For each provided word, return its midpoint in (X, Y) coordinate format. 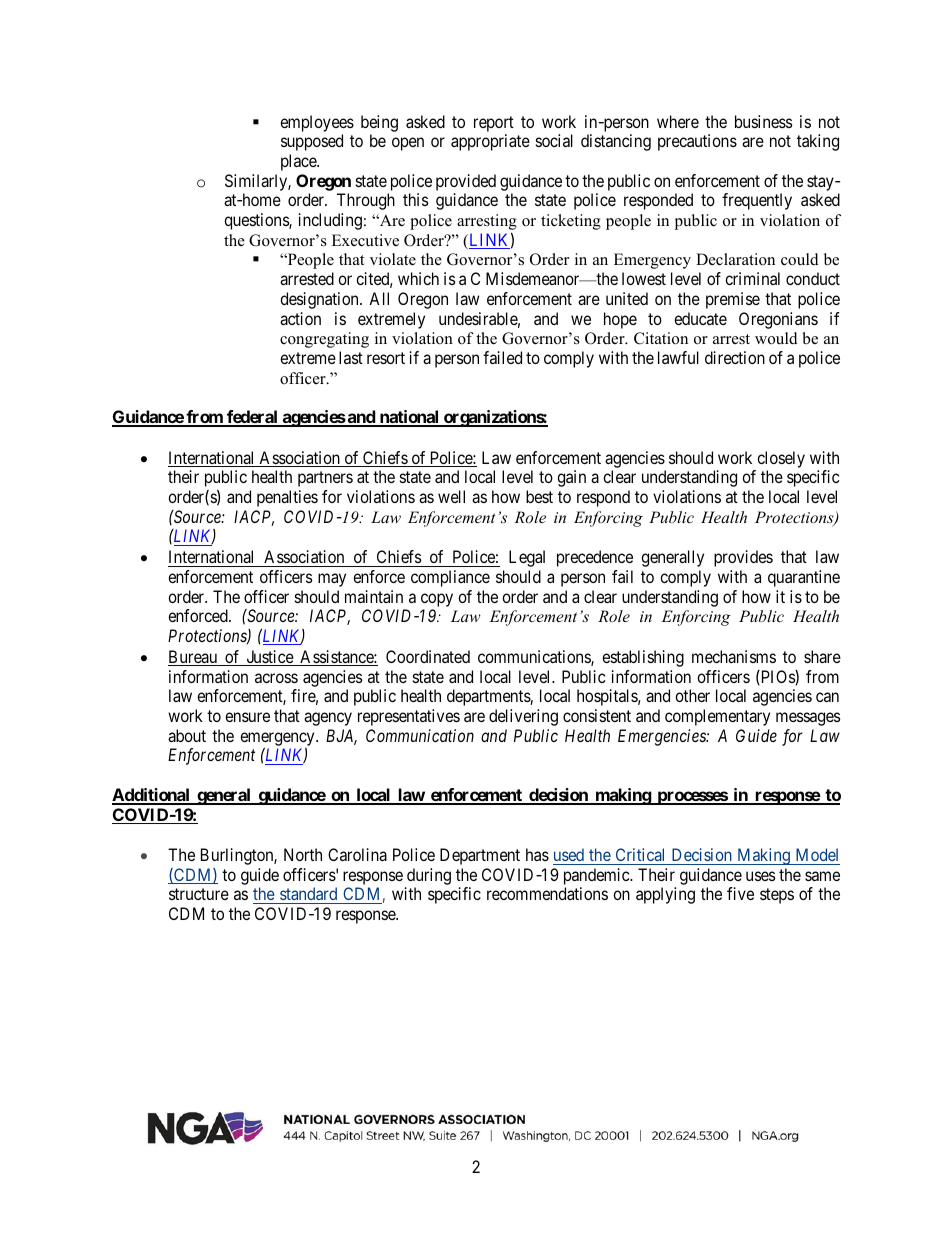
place (299, 162)
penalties (287, 498)
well (451, 496)
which (418, 278)
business (764, 121)
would (776, 338)
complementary (717, 717)
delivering (523, 717)
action (300, 318)
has (537, 854)
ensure (247, 717)
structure (199, 894)
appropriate (490, 142)
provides (743, 558)
